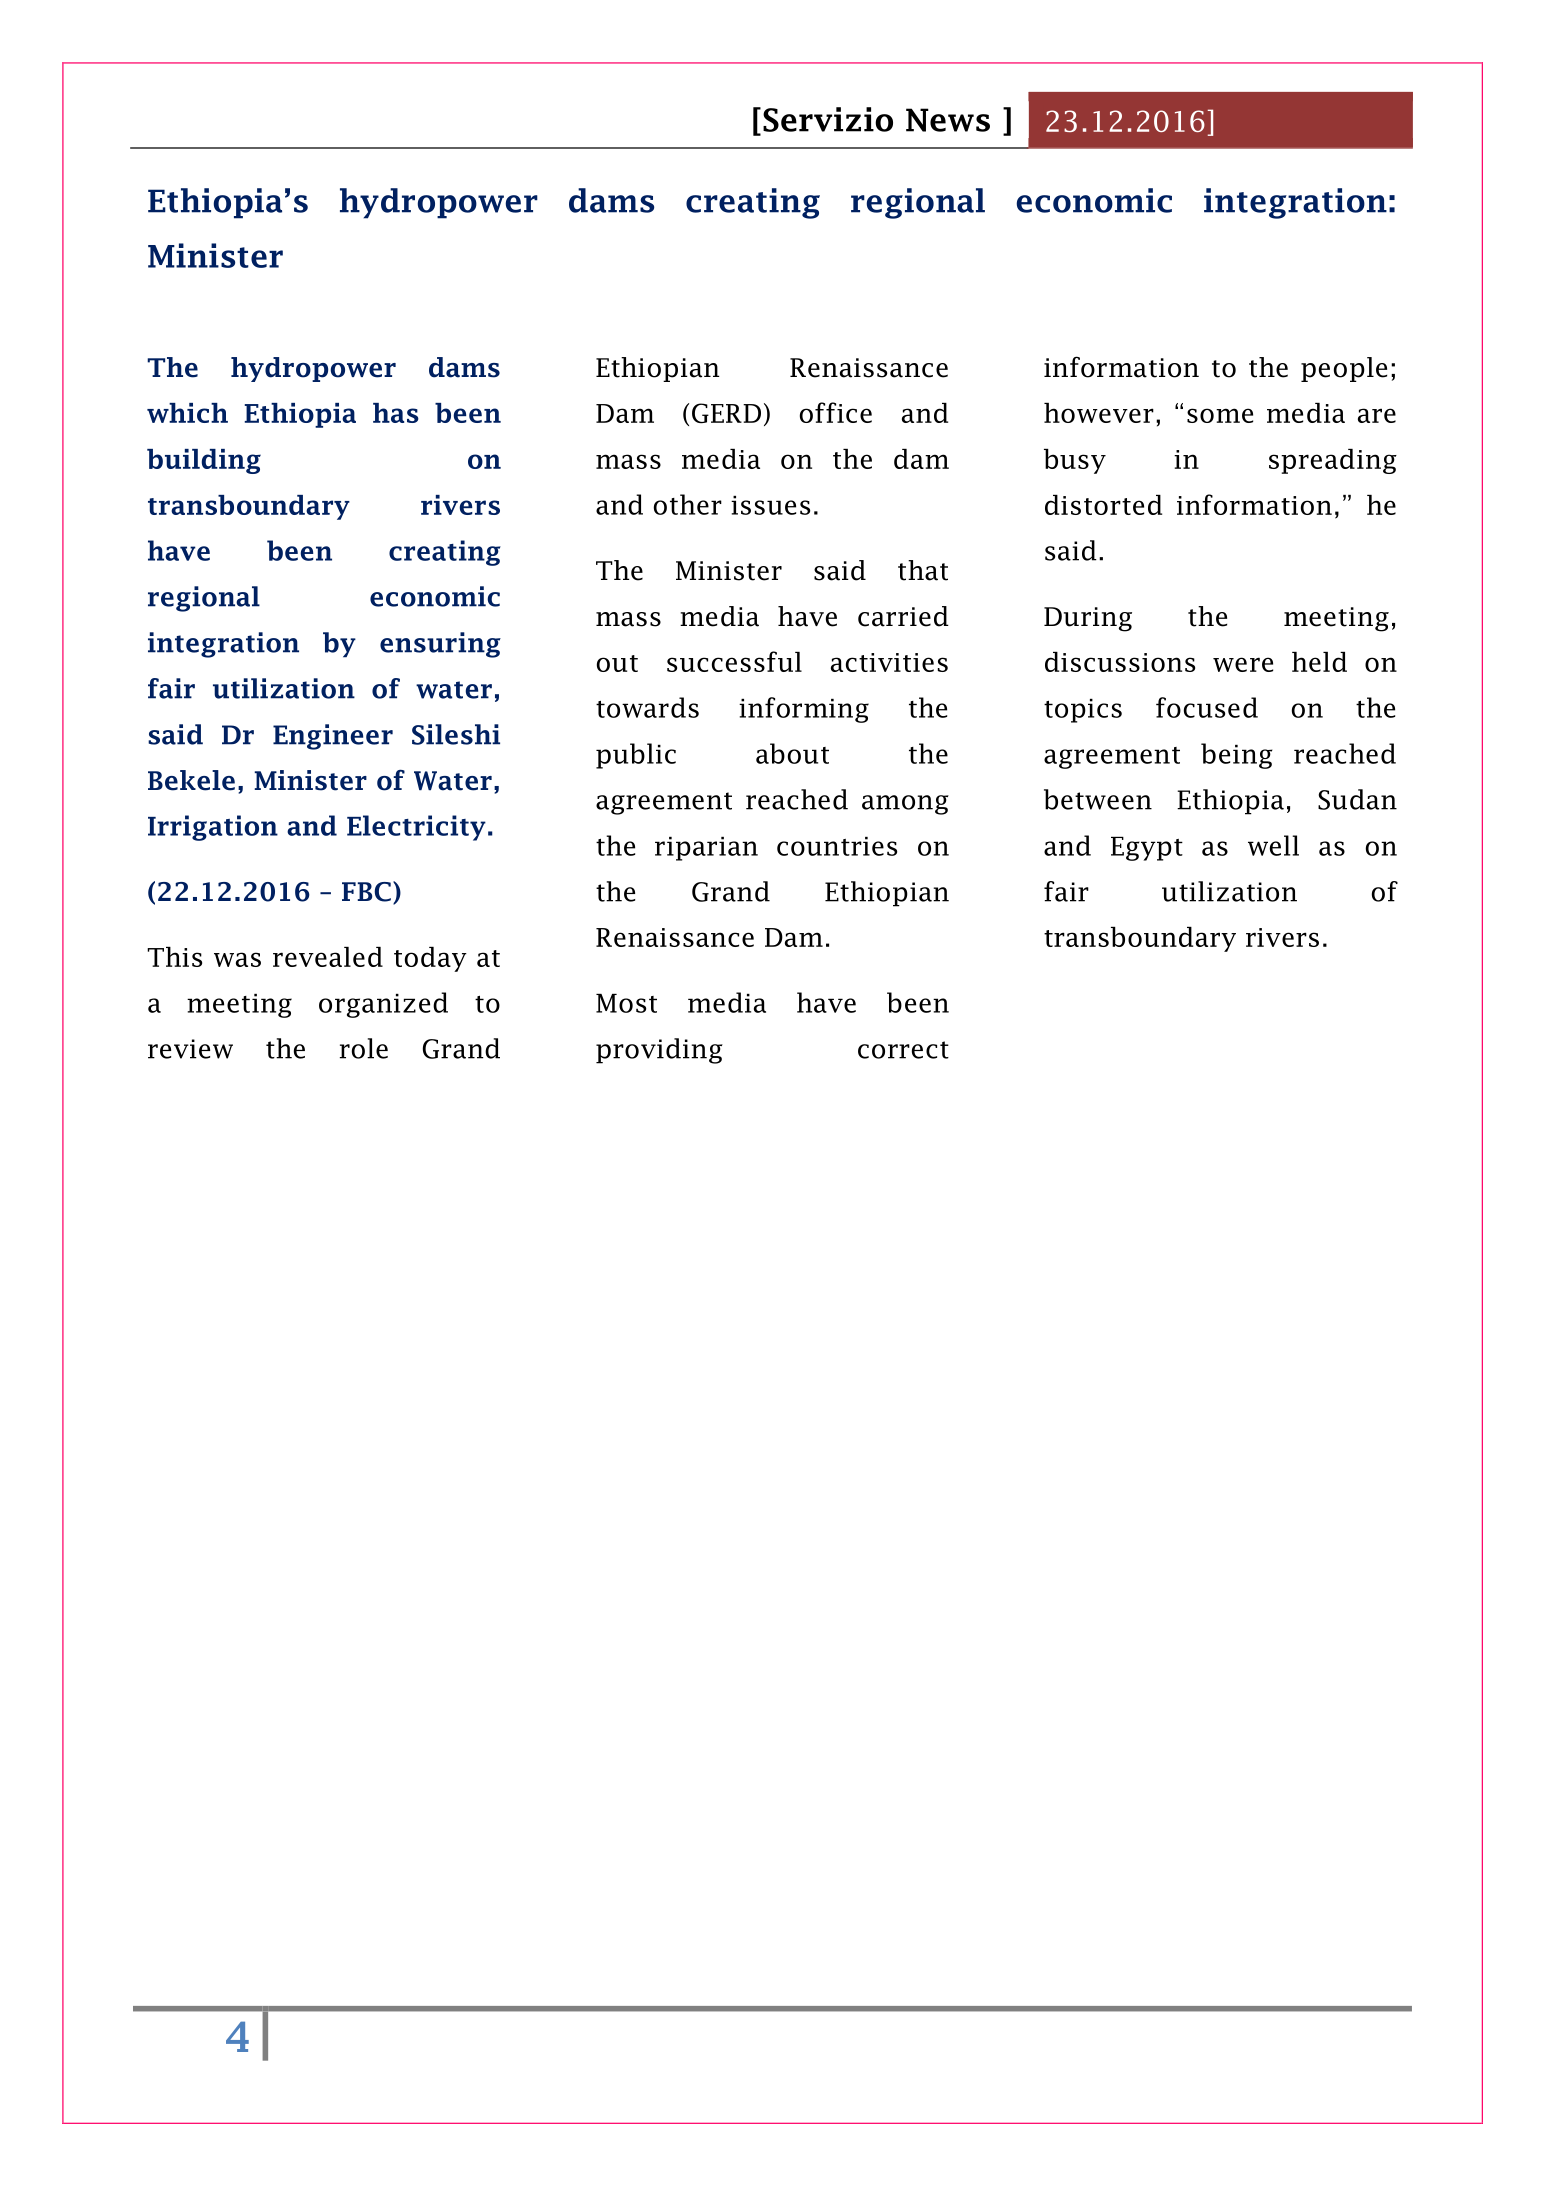 This document has width=1545, height=2186. Describe the element at coordinates (333, 737) in the document. I see `Engineer` at that location.
